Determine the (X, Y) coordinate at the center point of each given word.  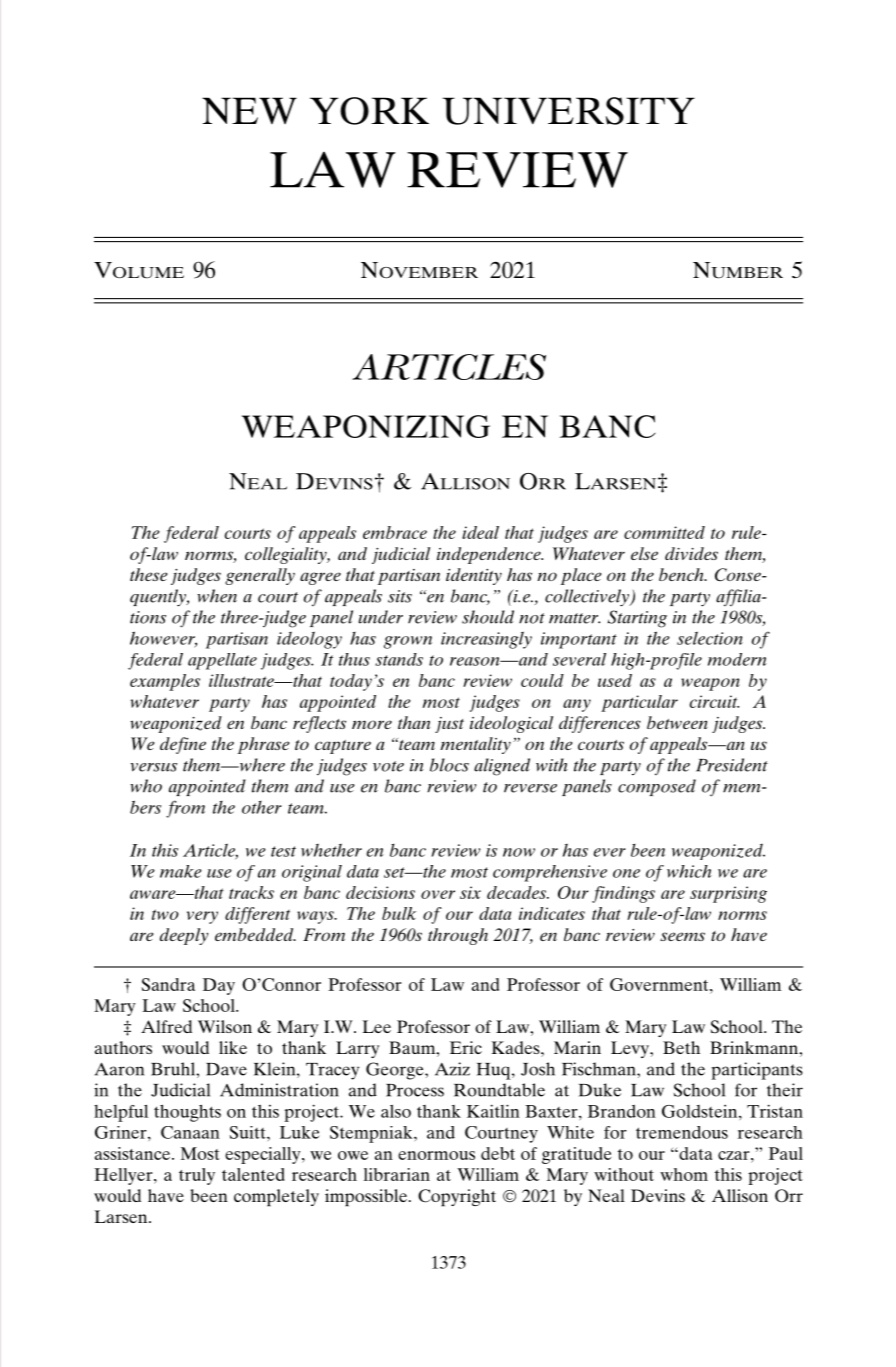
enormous (436, 1155)
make (181, 871)
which (689, 871)
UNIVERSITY (568, 111)
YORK (369, 111)
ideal (480, 532)
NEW (249, 110)
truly (197, 1176)
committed (664, 532)
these (148, 574)
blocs (449, 765)
